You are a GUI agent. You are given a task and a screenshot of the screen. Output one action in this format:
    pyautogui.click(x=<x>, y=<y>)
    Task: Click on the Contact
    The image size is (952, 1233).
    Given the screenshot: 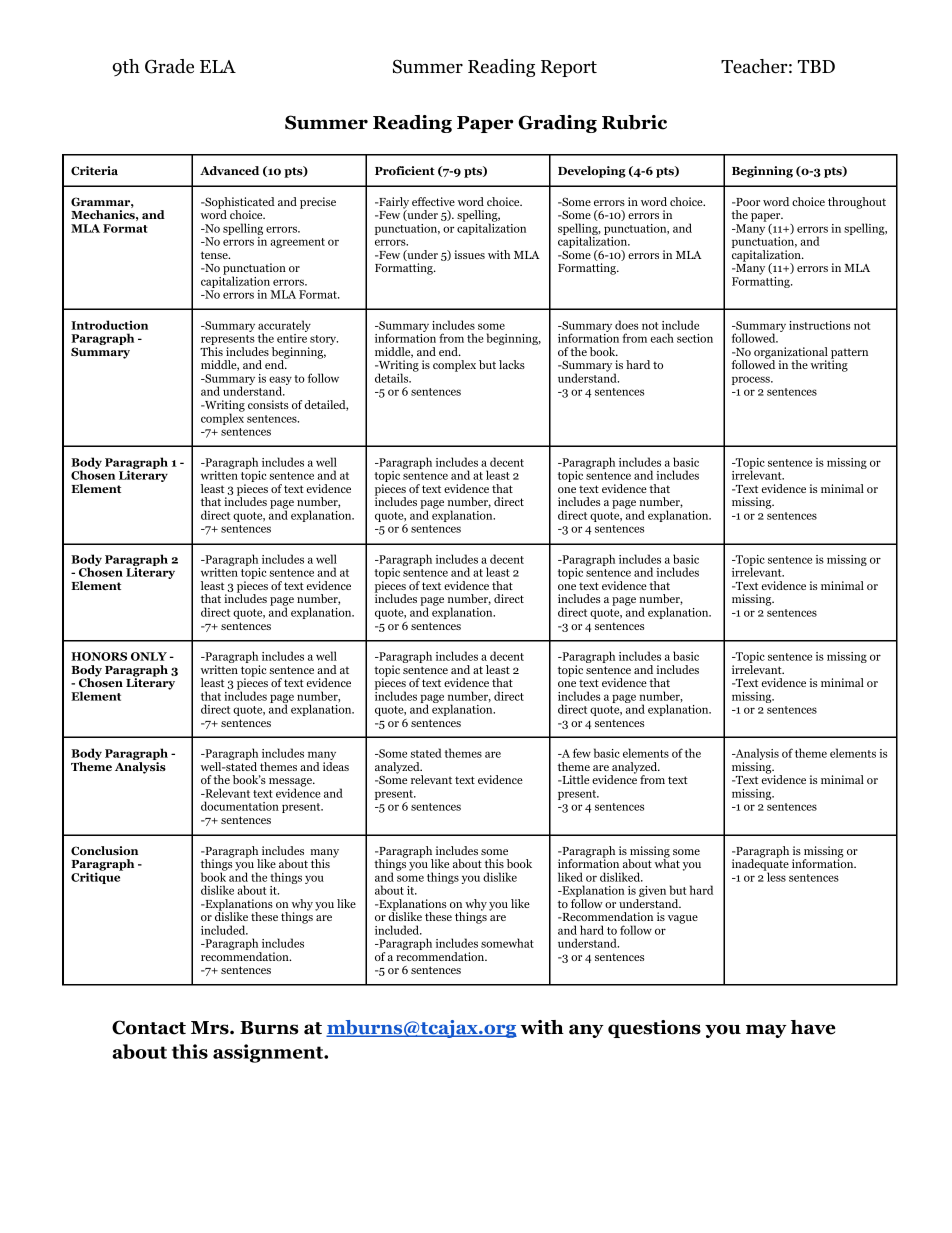 What is the action you would take?
    pyautogui.click(x=149, y=1027)
